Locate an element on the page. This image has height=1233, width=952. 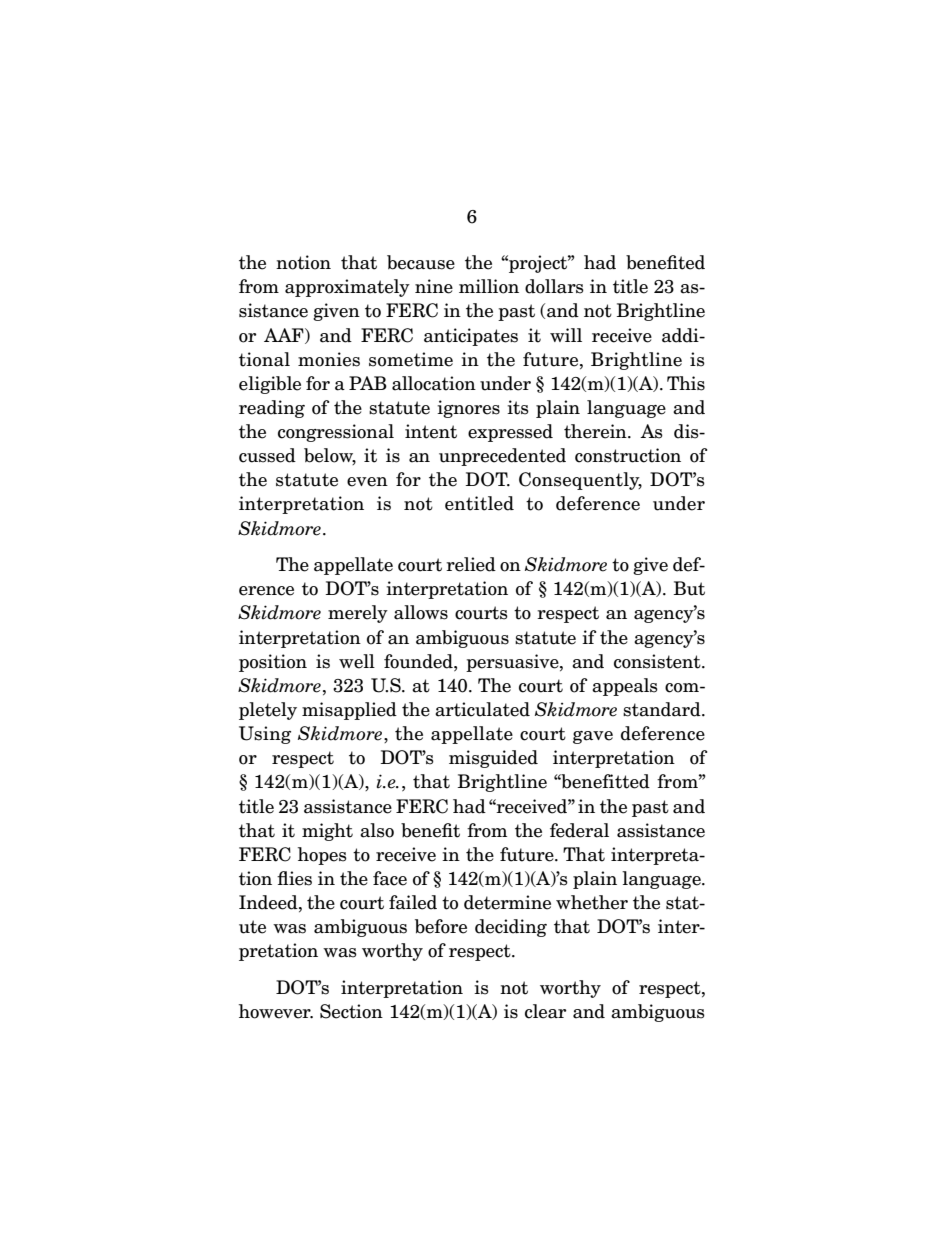
federal is located at coordinates (579, 830).
